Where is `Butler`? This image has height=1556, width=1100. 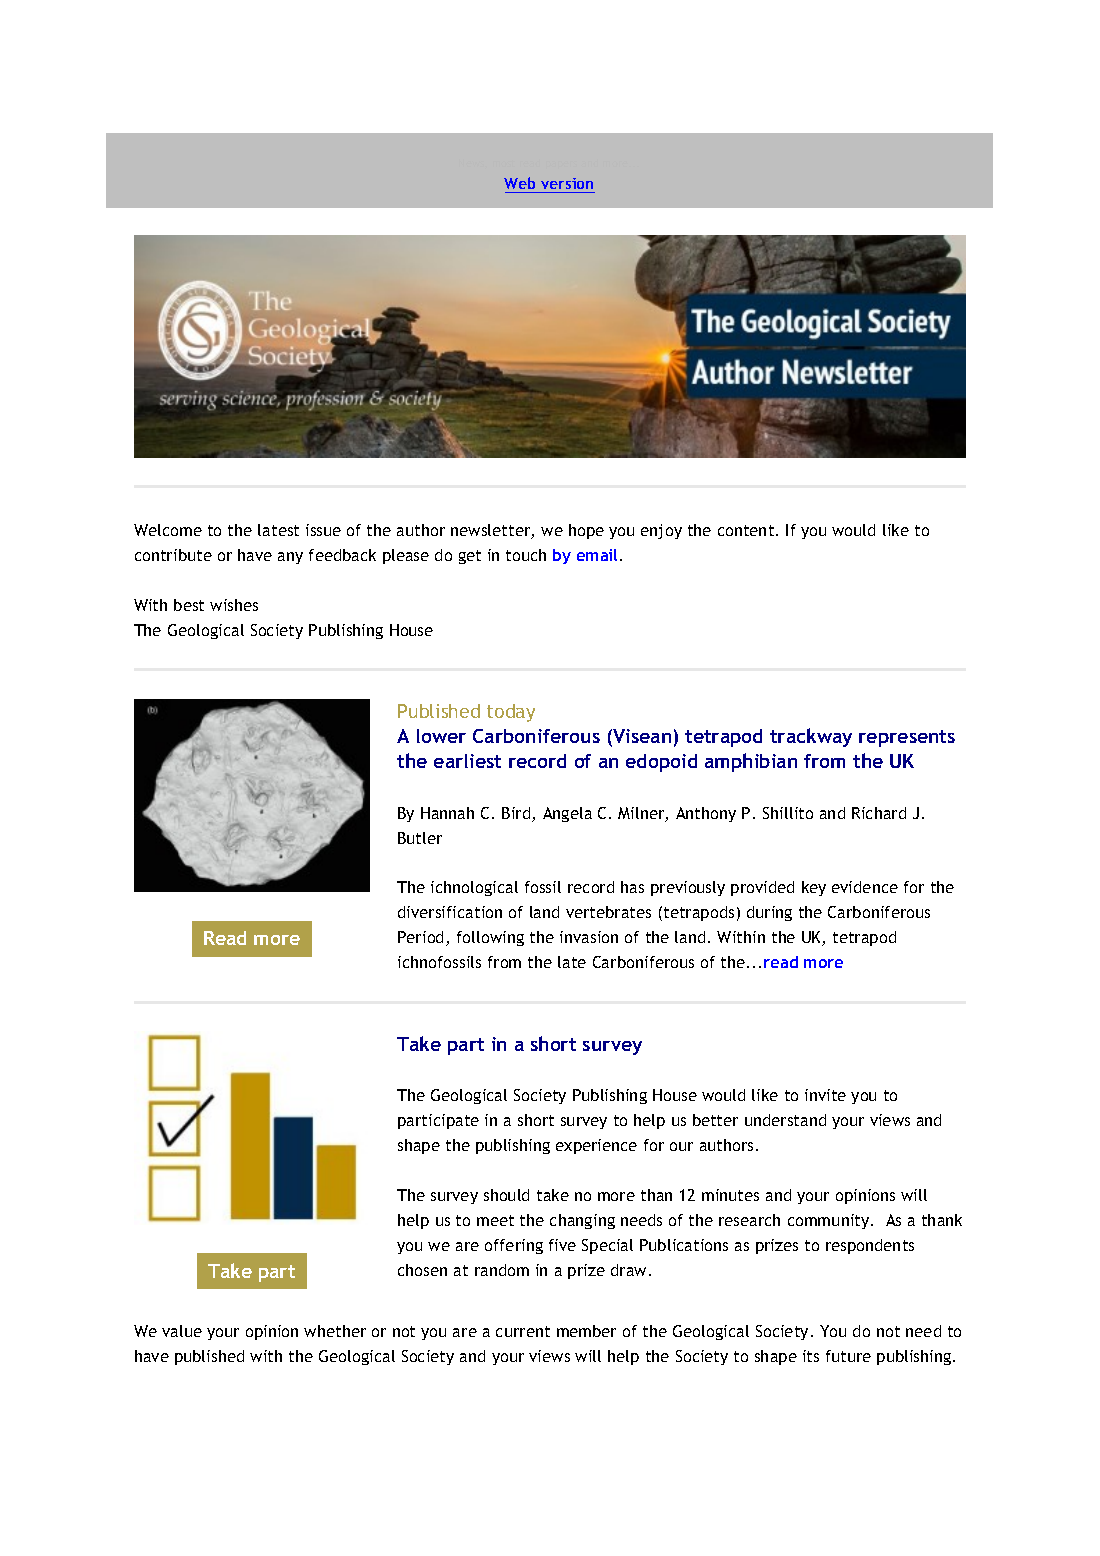
Butler is located at coordinates (420, 838).
